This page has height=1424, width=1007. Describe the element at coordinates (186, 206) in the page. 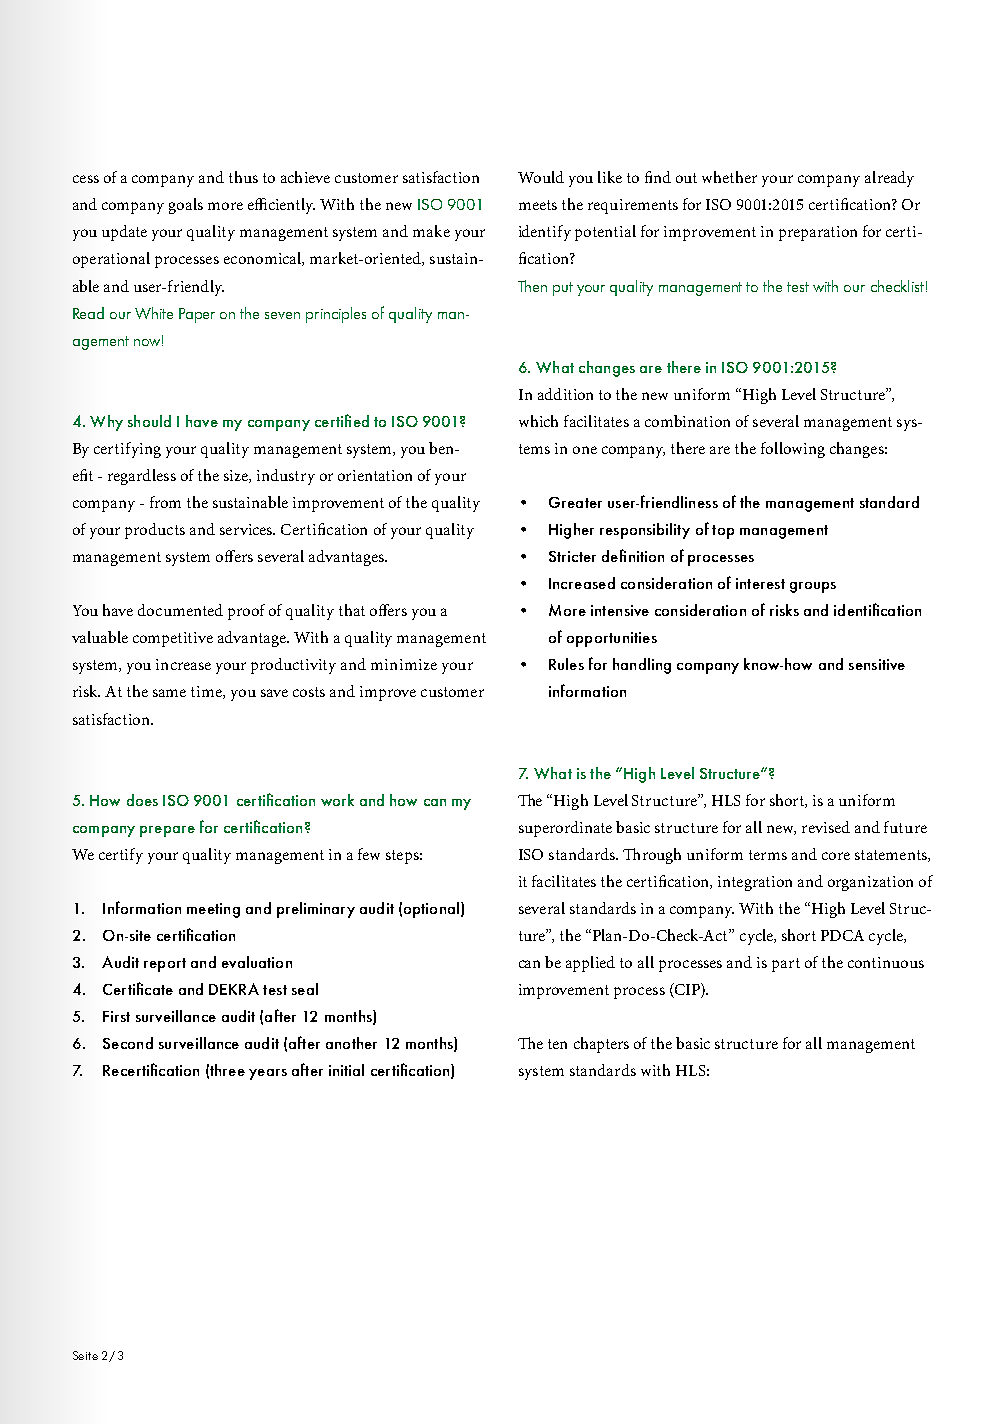

I see `goals` at that location.
